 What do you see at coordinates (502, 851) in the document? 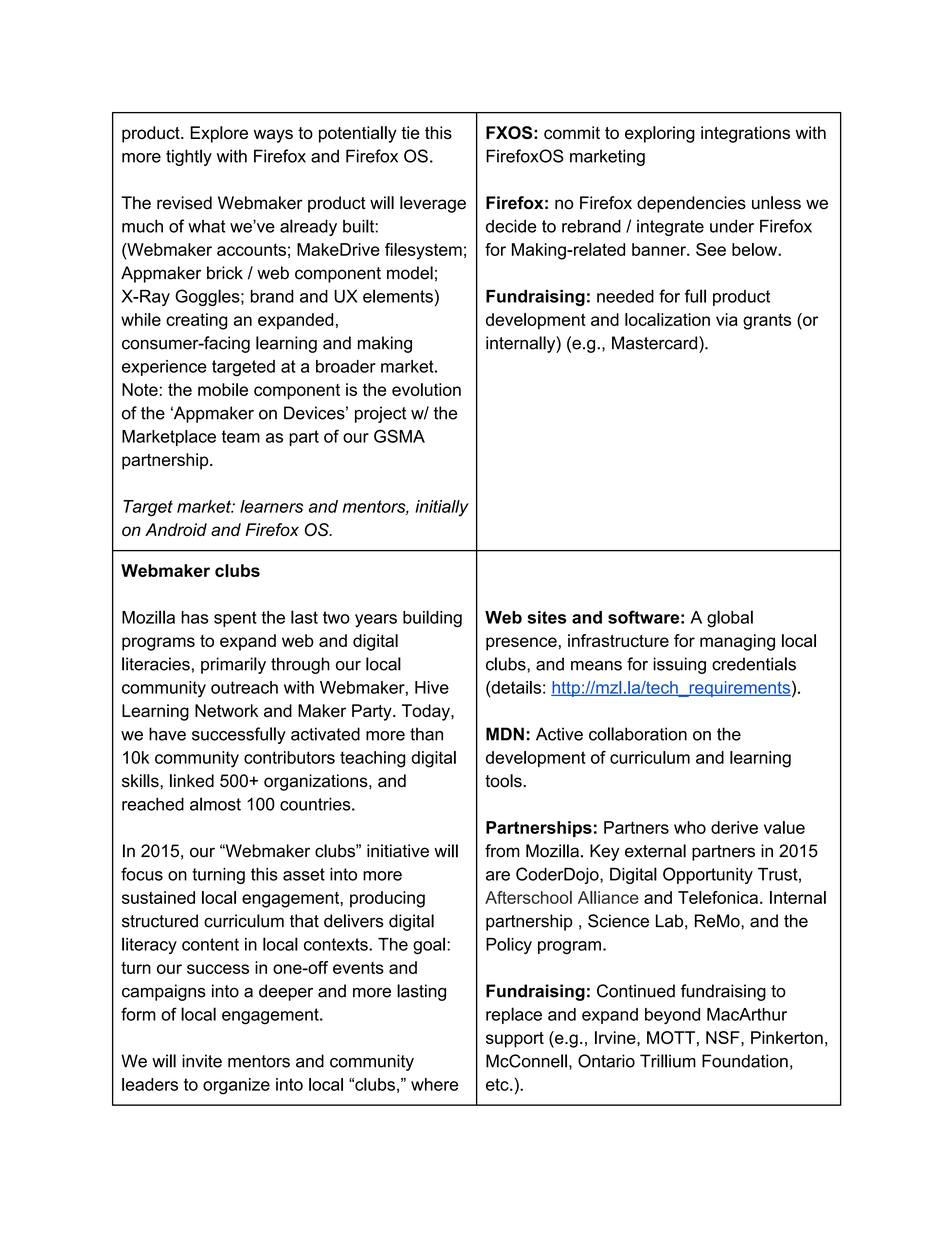
I see `from` at bounding box center [502, 851].
